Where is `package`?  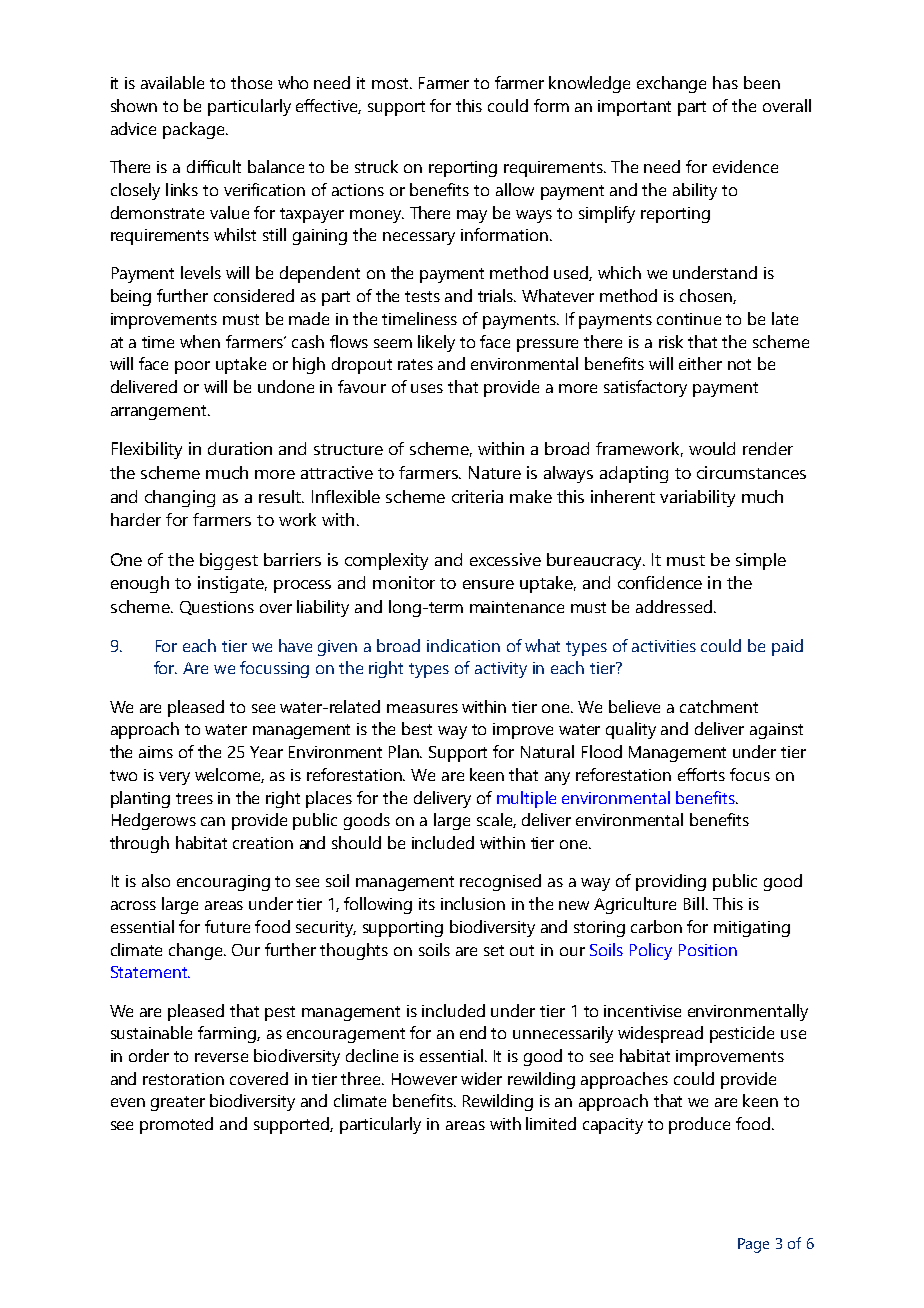 package is located at coordinates (195, 130).
